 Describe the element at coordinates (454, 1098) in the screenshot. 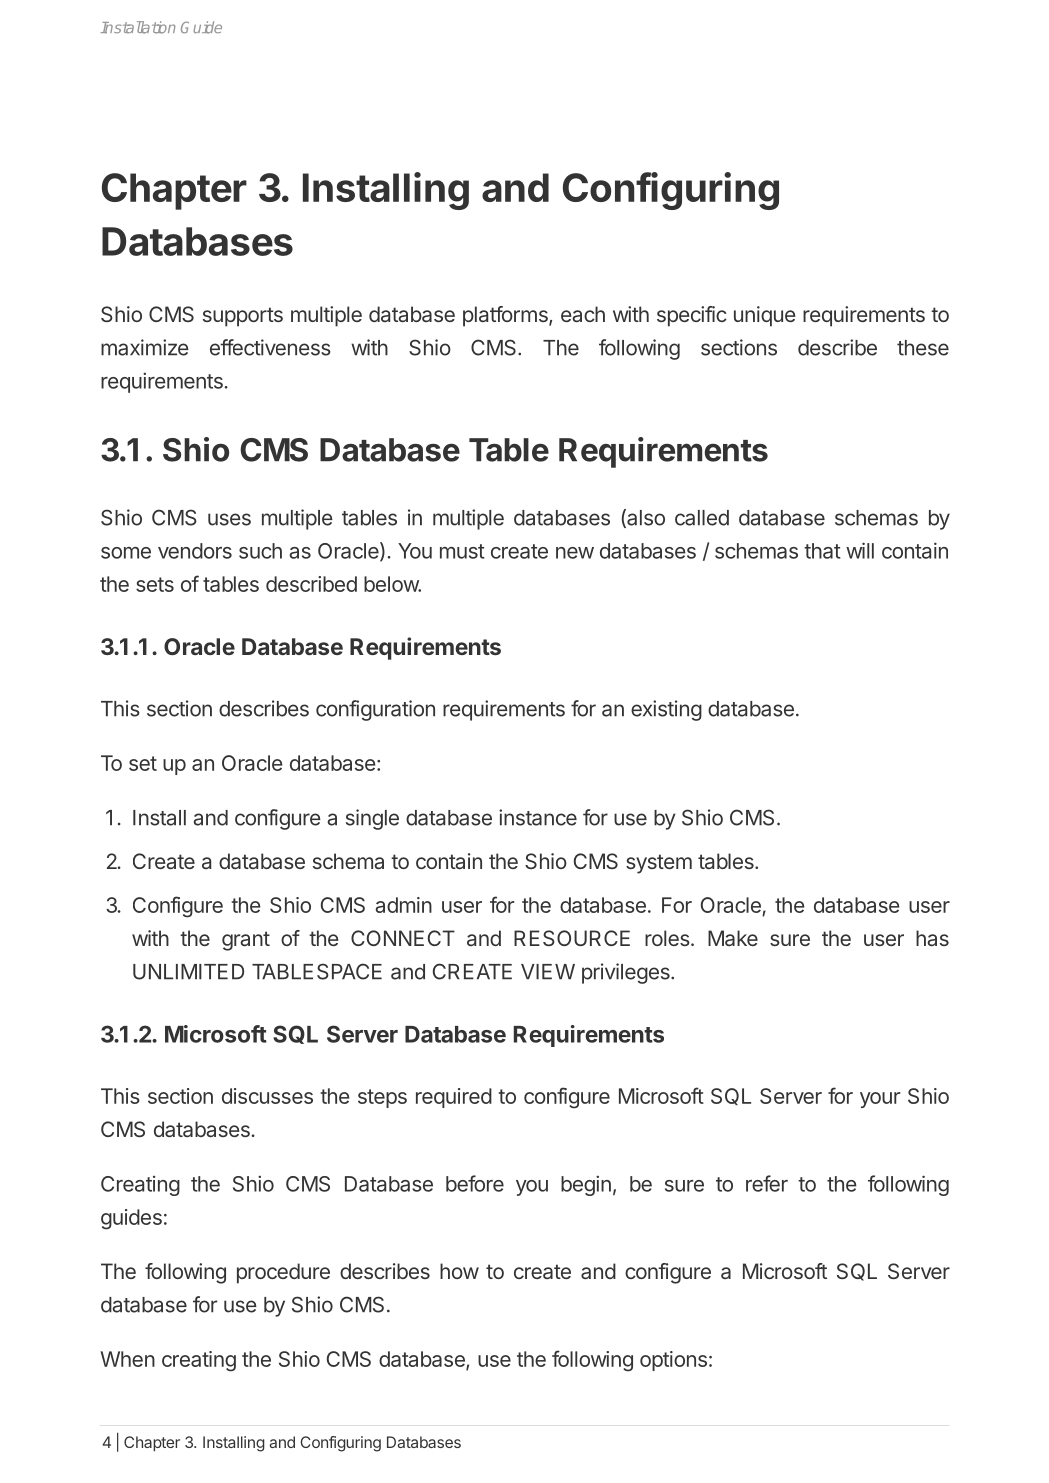

I see `required` at that location.
